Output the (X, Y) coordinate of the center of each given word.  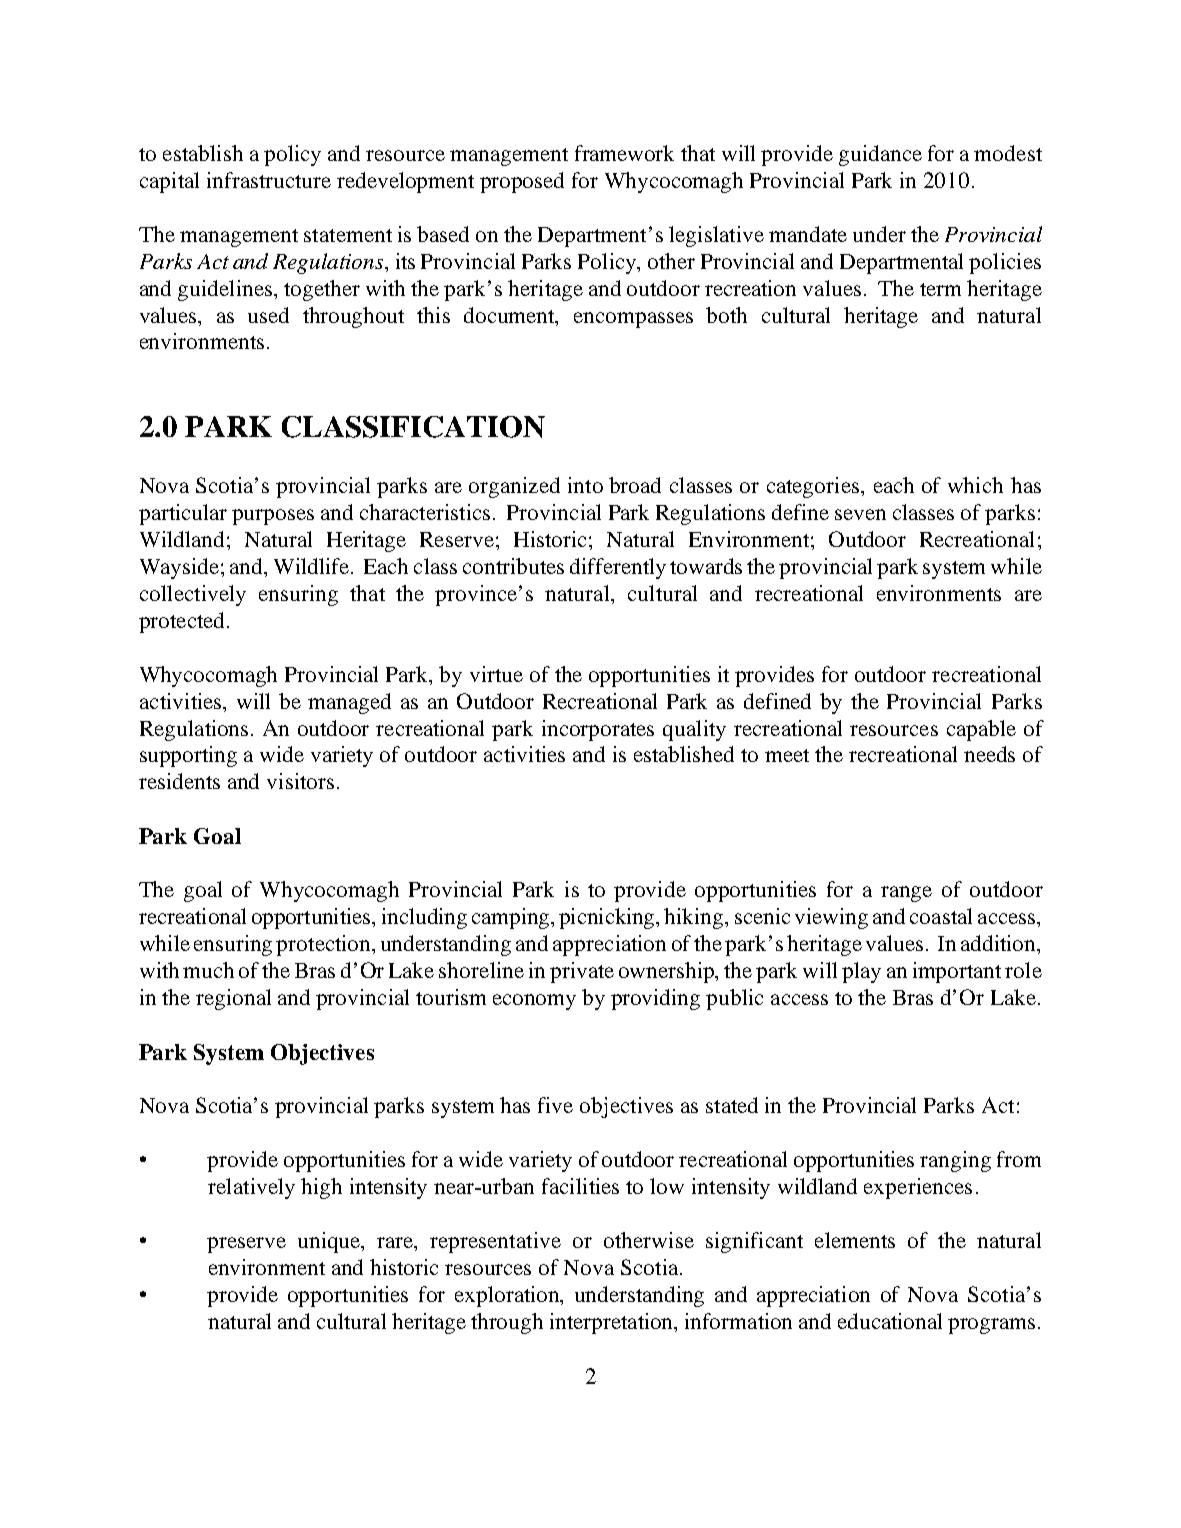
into (585, 485)
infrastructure (269, 180)
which (975, 485)
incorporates (598, 730)
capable (981, 730)
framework (624, 153)
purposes (273, 517)
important (957, 972)
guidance (880, 155)
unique (330, 1242)
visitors (300, 781)
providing (655, 999)
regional (233, 999)
